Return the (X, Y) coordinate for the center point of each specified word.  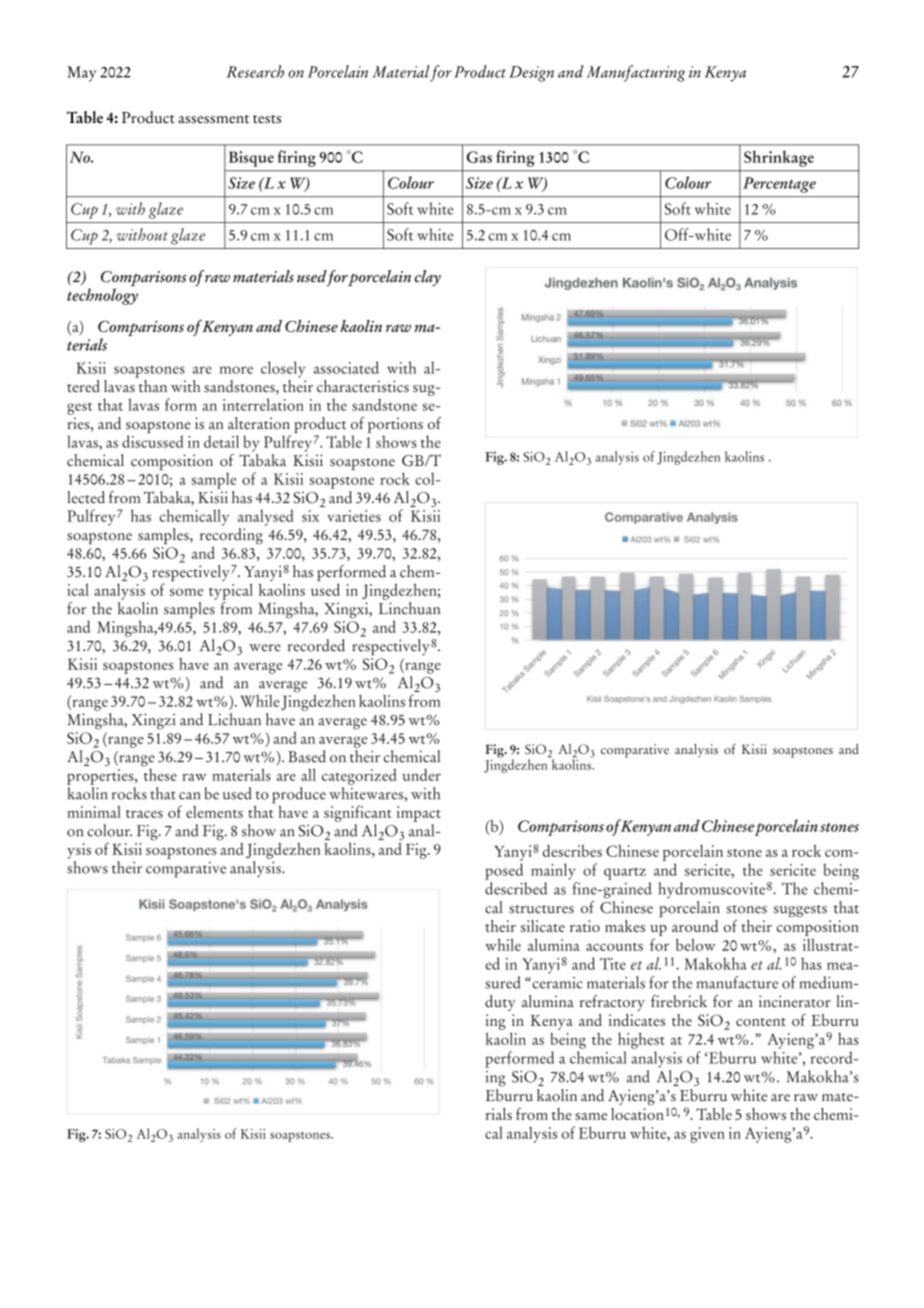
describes (572, 851)
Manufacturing (636, 73)
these (160, 773)
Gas (479, 157)
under (421, 775)
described (516, 888)
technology (102, 295)
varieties (354, 516)
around (695, 926)
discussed (152, 441)
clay (427, 278)
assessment (213, 119)
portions (395, 426)
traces (144, 814)
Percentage (779, 185)
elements (214, 812)
